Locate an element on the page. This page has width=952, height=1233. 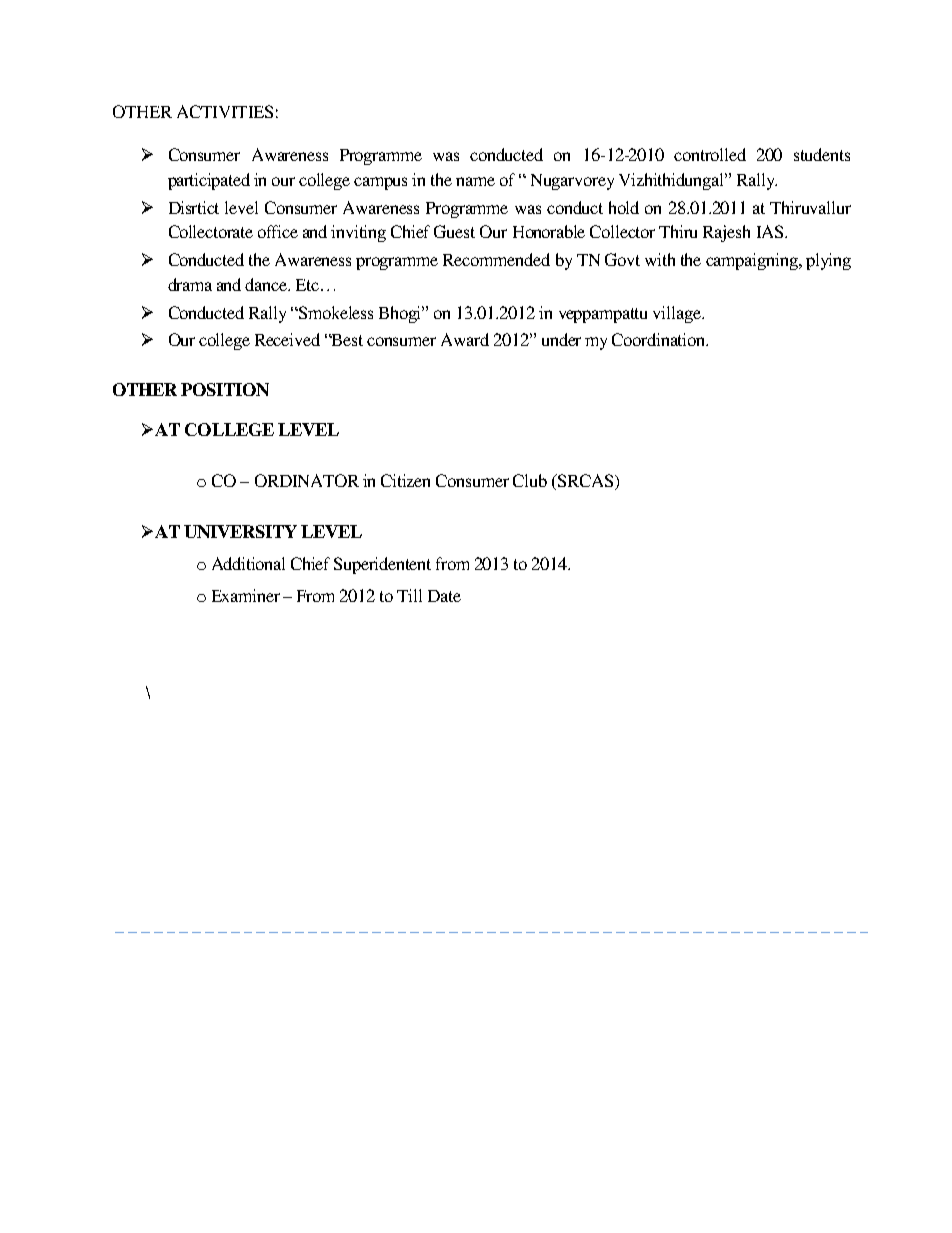
POSITION is located at coordinates (225, 389).
